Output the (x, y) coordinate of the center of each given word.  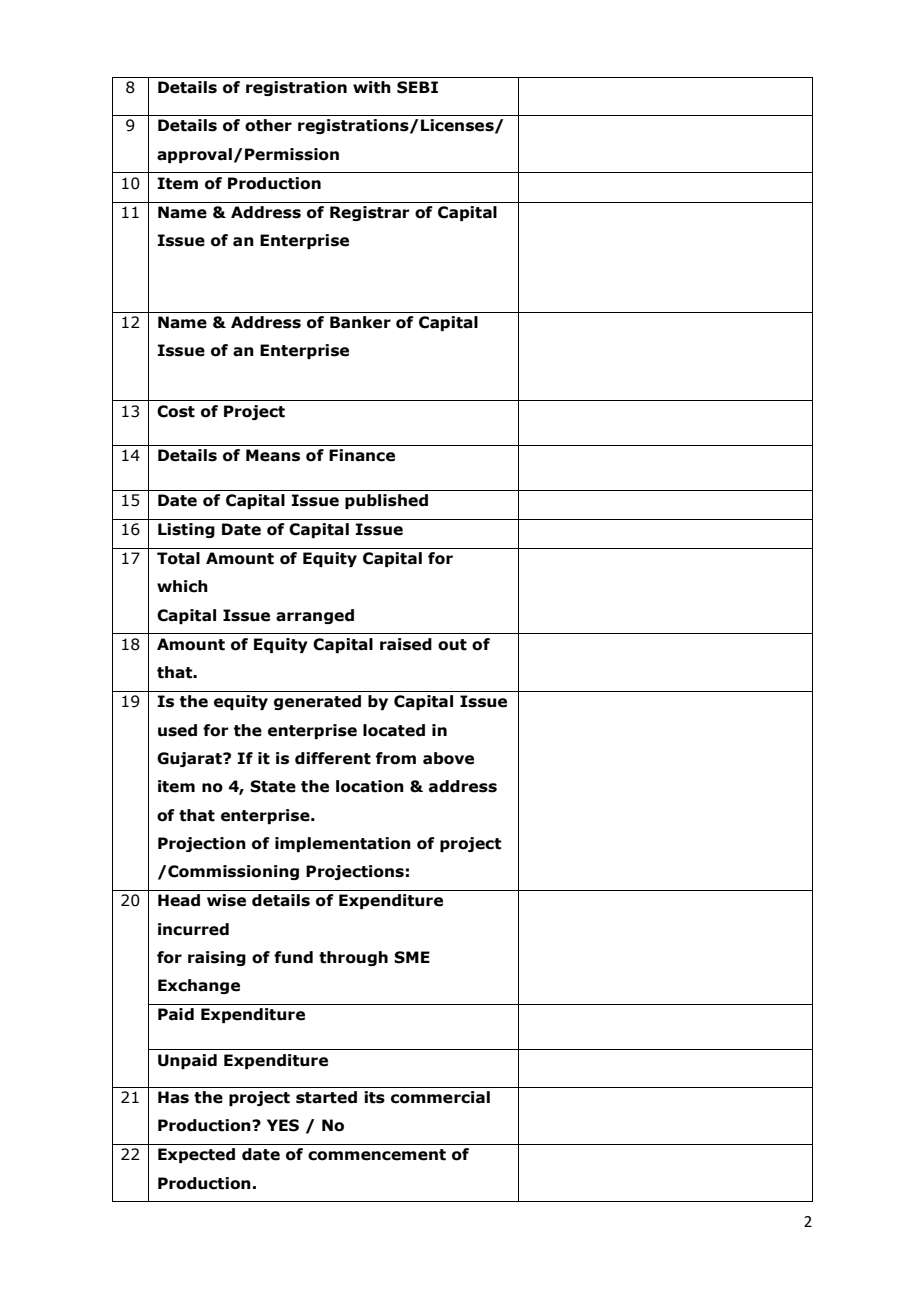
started (326, 1097)
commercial (440, 1097)
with (372, 87)
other (268, 125)
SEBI (417, 87)
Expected (196, 1155)
